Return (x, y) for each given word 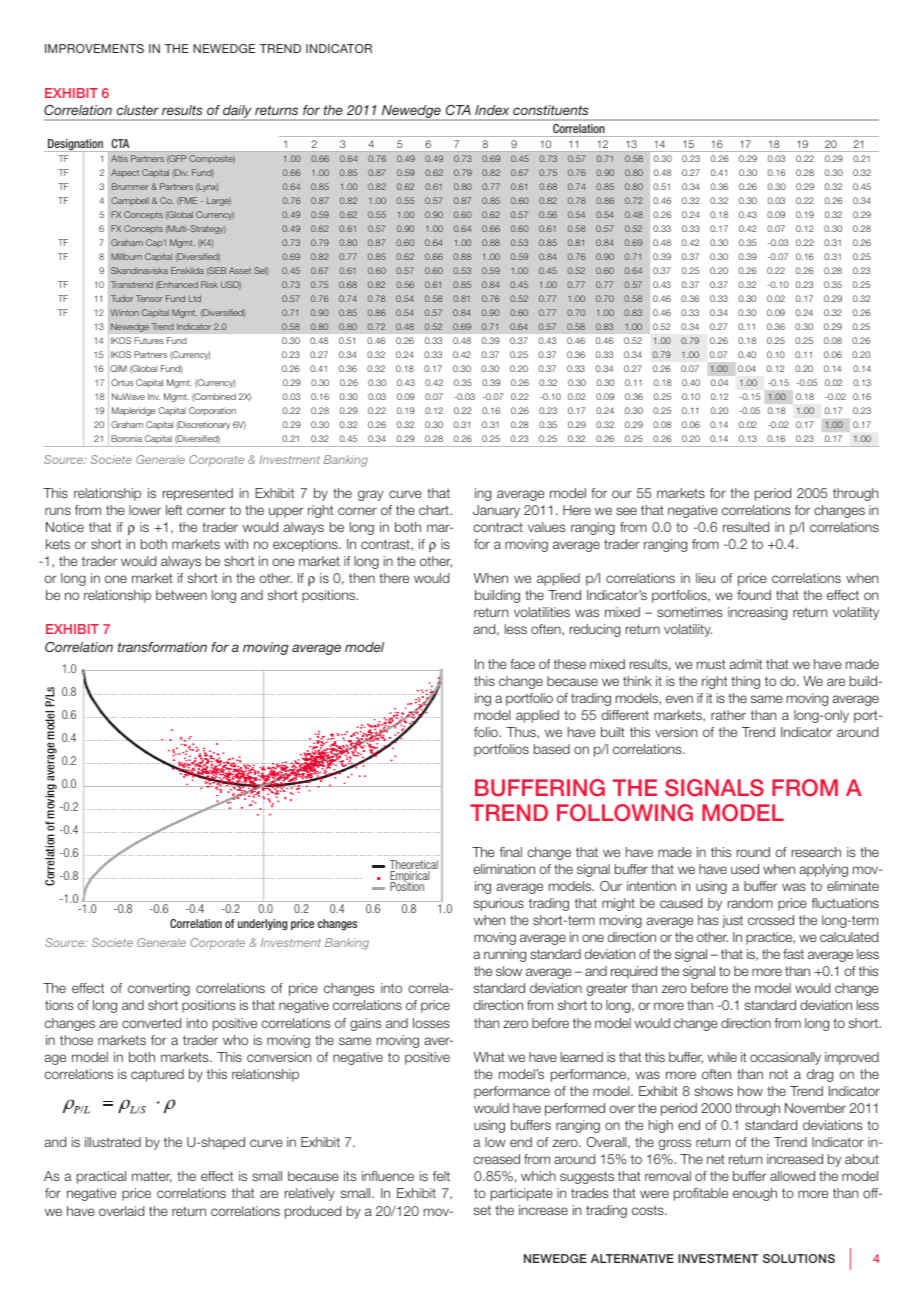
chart (435, 510)
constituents (550, 110)
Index (492, 110)
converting (159, 989)
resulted (746, 527)
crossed (771, 920)
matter (152, 1177)
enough (755, 1194)
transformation (162, 647)
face (522, 664)
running (505, 955)
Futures (149, 340)
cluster (138, 110)
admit (746, 664)
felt (441, 1176)
